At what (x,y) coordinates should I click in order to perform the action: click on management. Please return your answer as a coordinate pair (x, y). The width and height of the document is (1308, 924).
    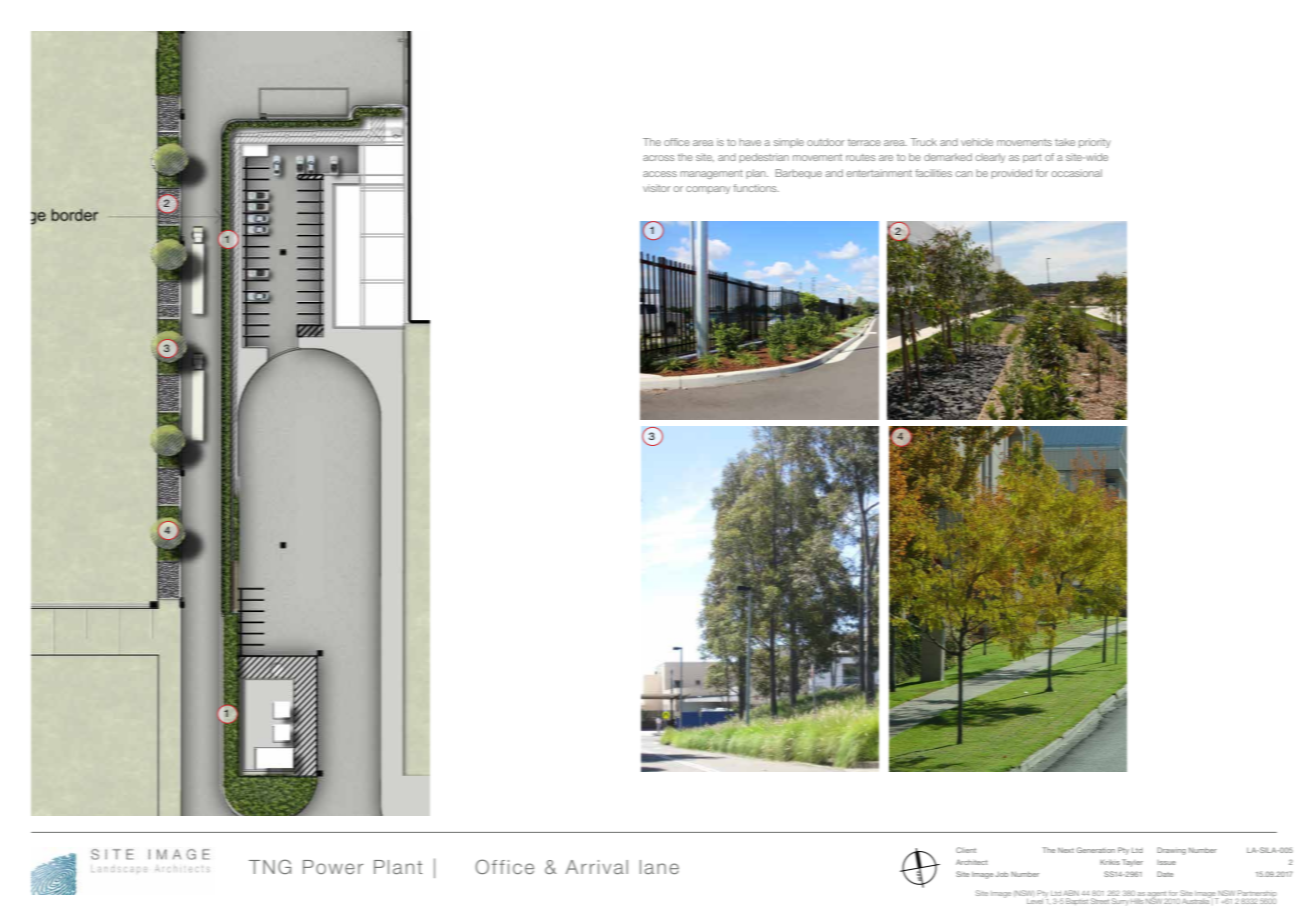
    Looking at the image, I should click on (711, 174).
